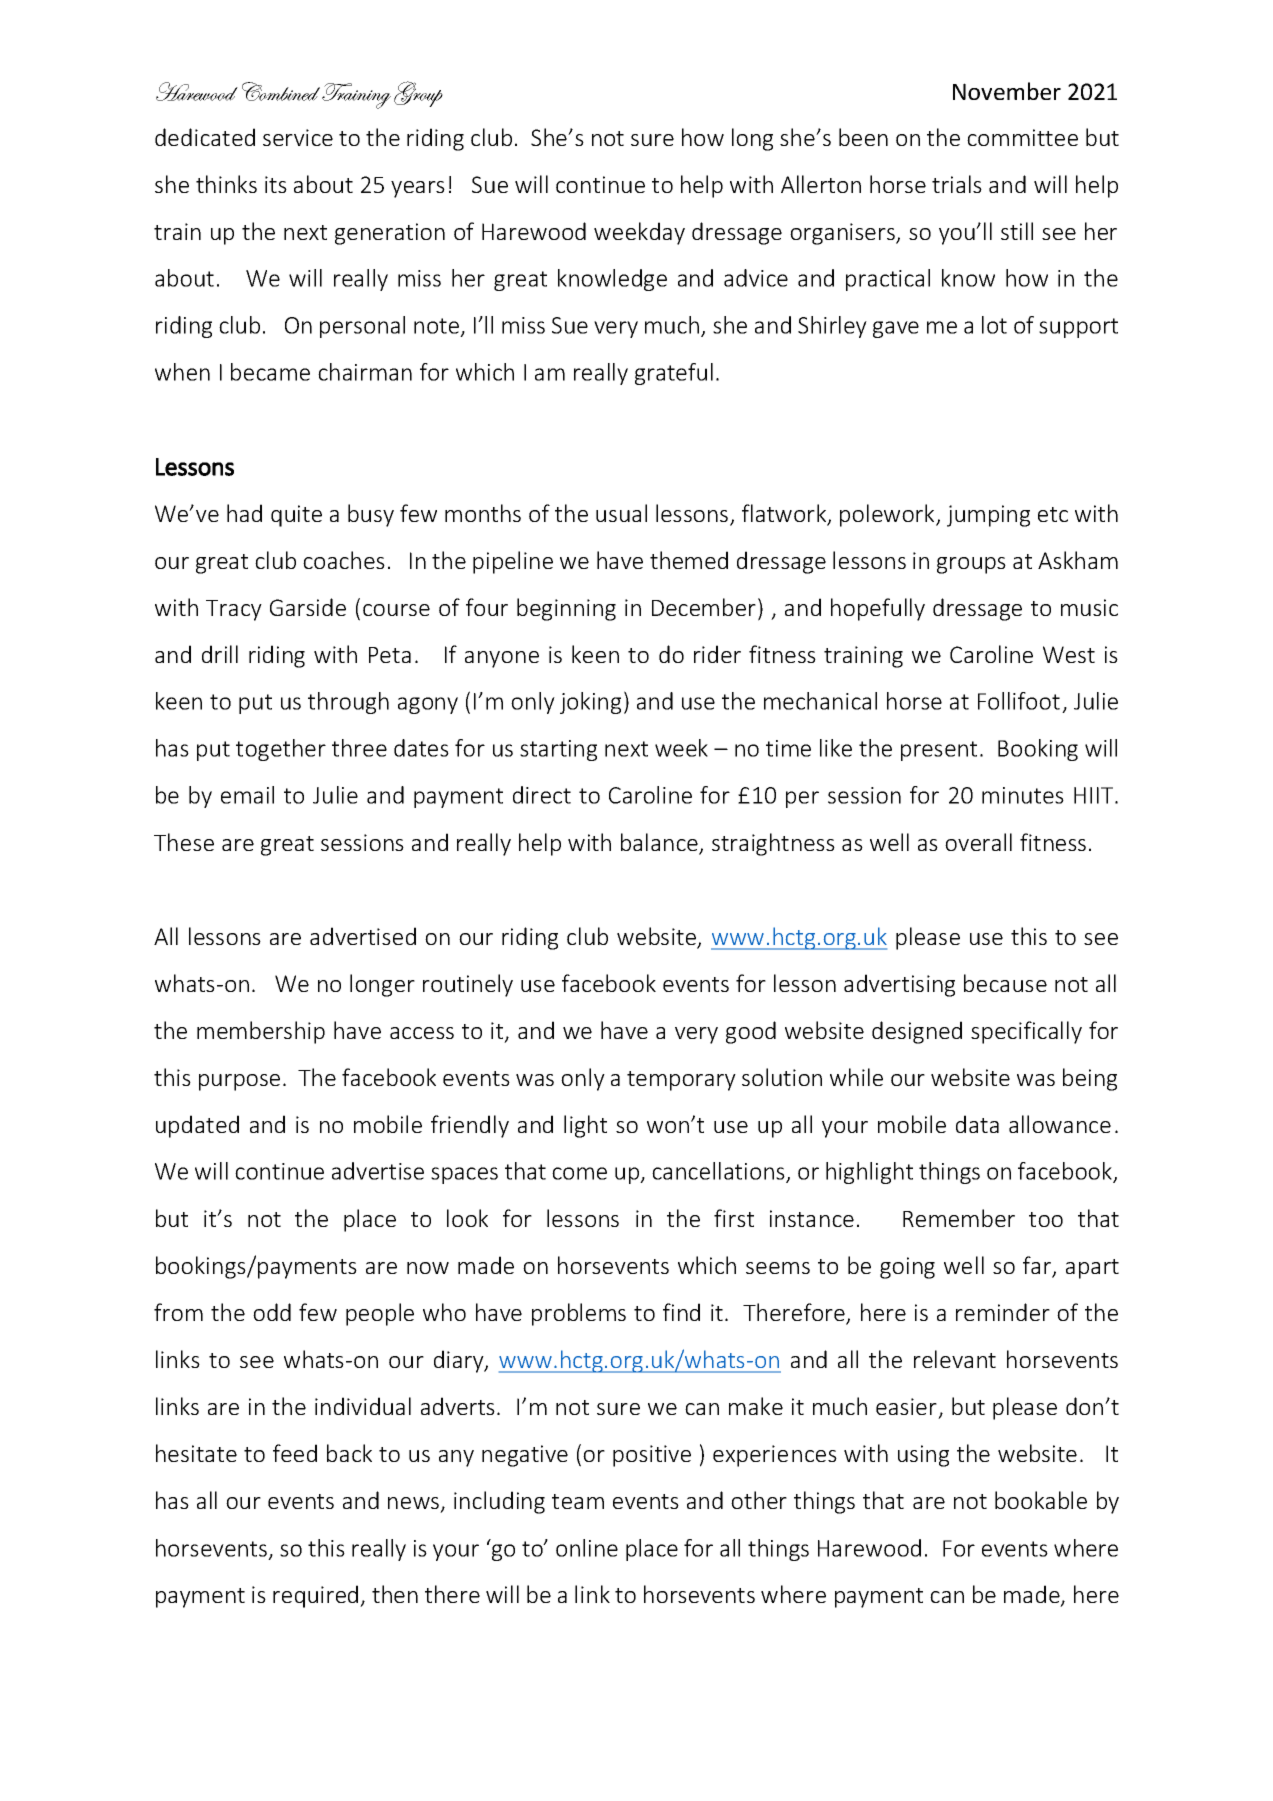  I want to click on using, so click(923, 1456).
